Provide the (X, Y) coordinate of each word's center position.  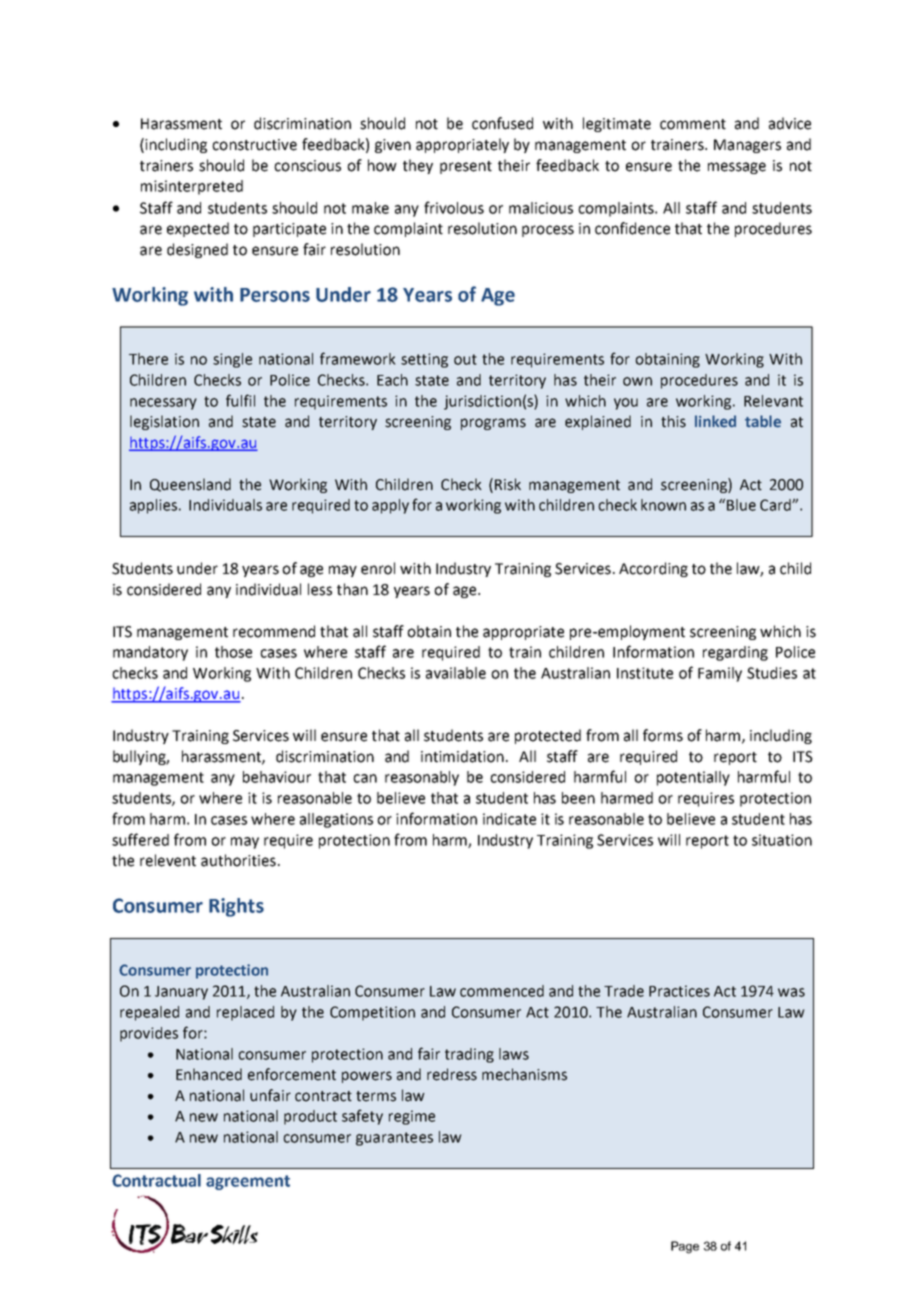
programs (493, 424)
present (466, 167)
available (456, 673)
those (233, 652)
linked (715, 421)
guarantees (394, 1139)
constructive (254, 145)
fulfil (240, 400)
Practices (679, 991)
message (737, 168)
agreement (248, 1182)
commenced (502, 991)
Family (720, 674)
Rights (236, 907)
